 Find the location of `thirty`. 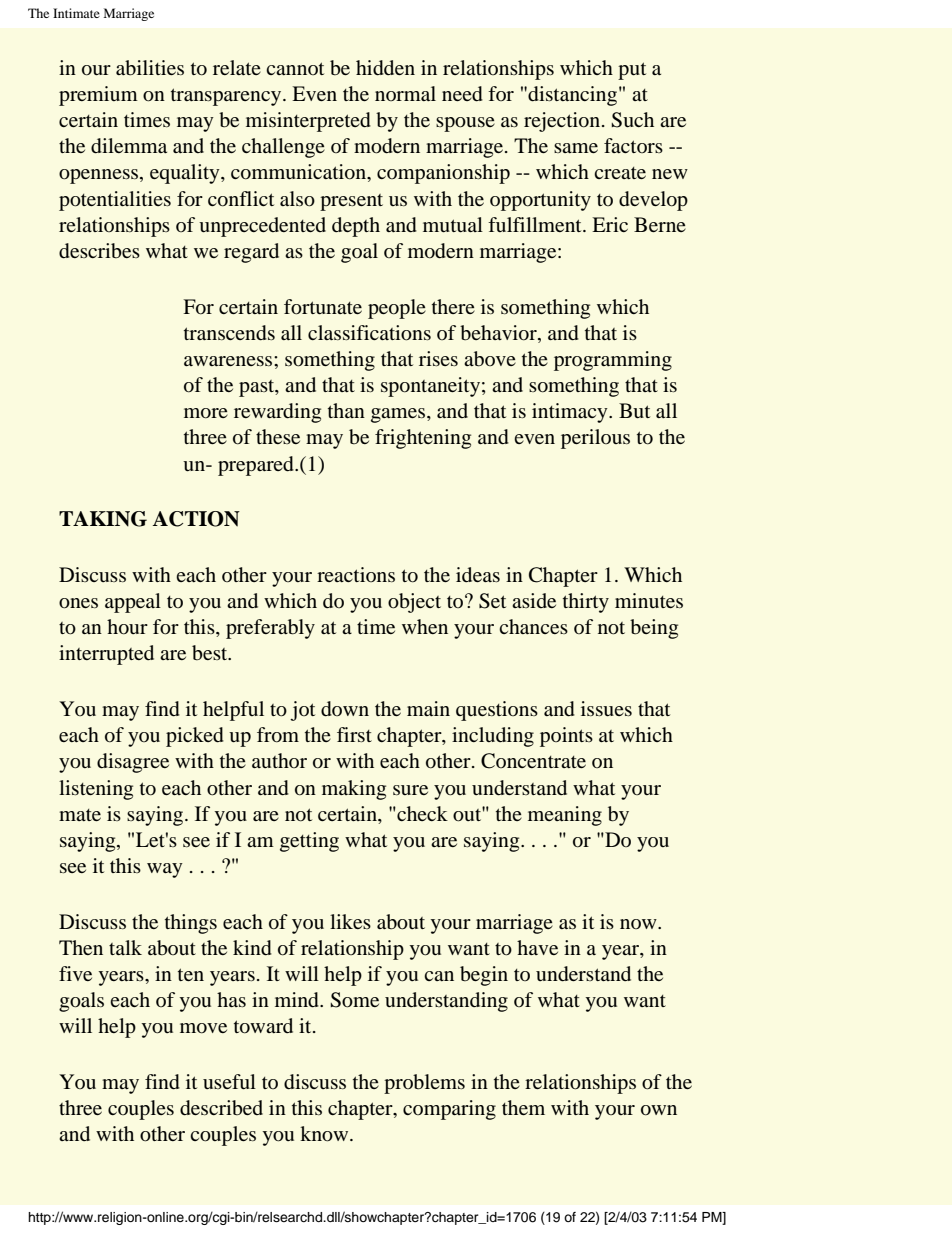

thirty is located at coordinates (586, 603).
